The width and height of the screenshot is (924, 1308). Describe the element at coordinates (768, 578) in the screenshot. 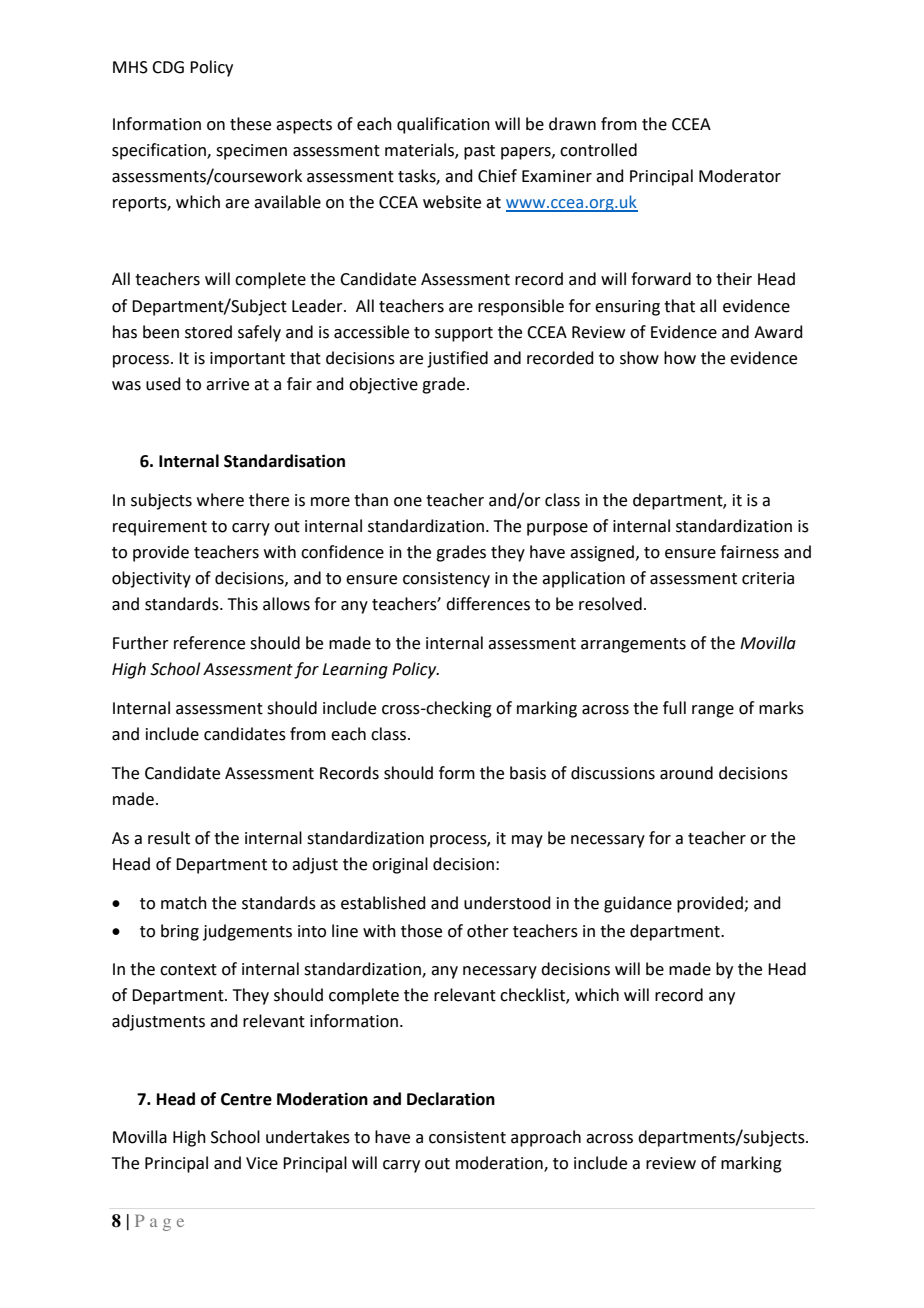

I see `criteria` at that location.
